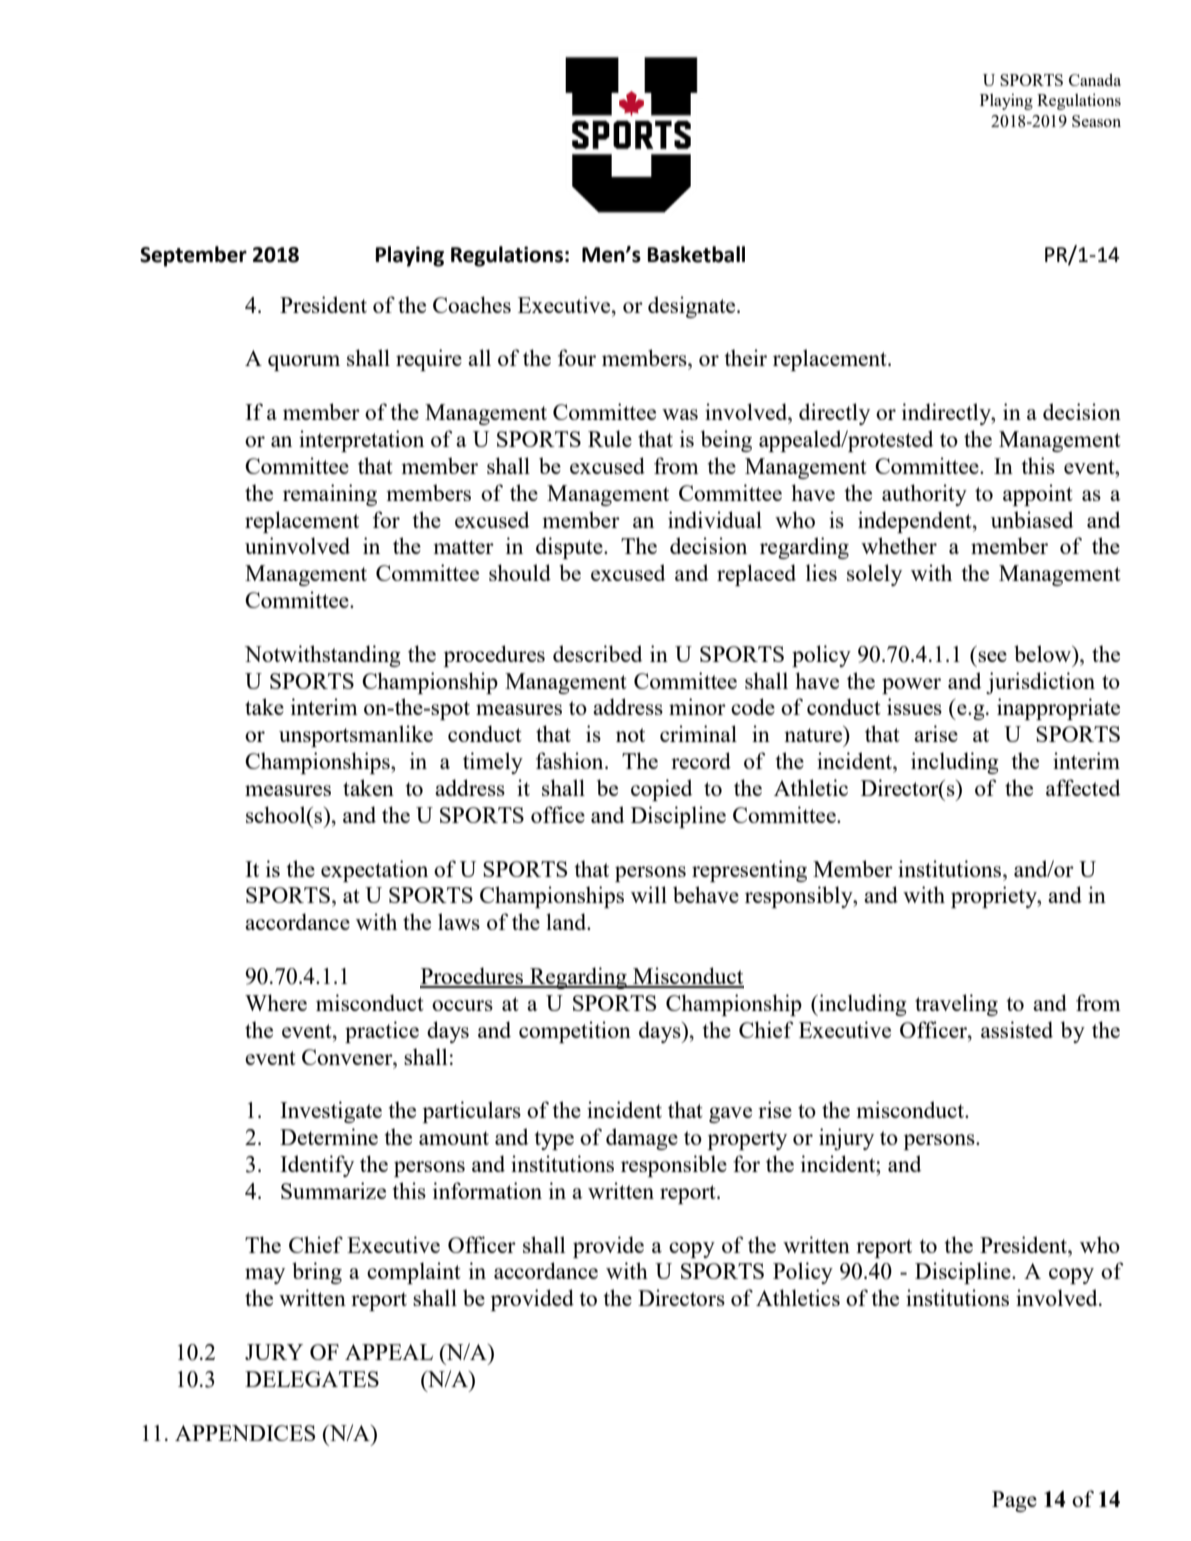 The image size is (1191, 1541). Describe the element at coordinates (696, 254) in the image. I see `Basketball` at that location.
